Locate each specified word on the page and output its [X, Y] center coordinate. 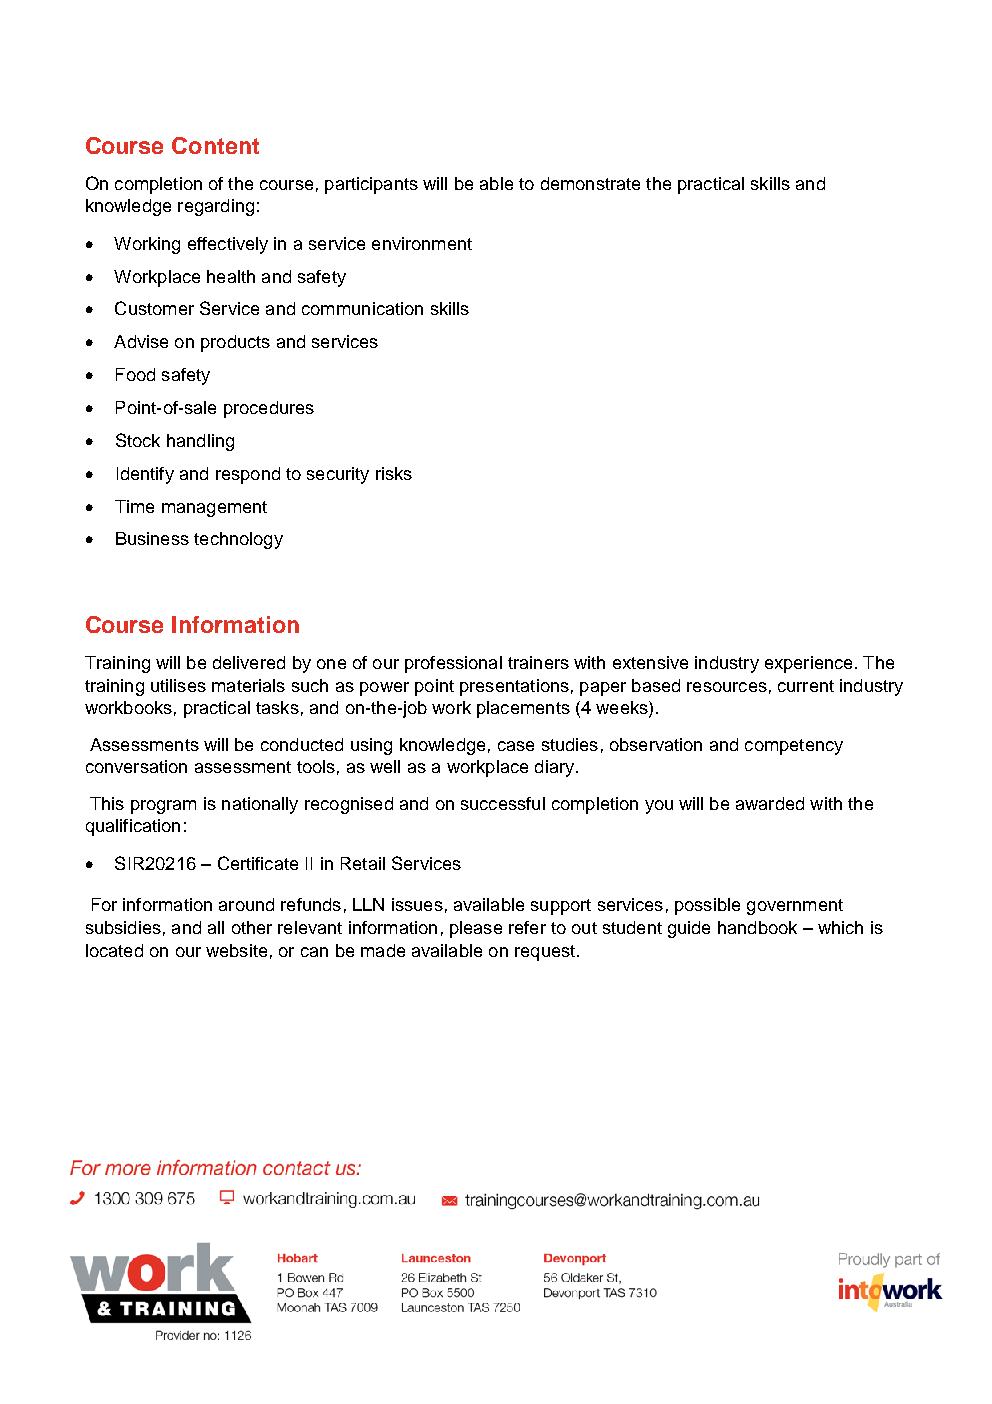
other [252, 927]
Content [215, 145]
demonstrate [590, 183]
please [476, 929]
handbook [757, 927]
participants [371, 185]
